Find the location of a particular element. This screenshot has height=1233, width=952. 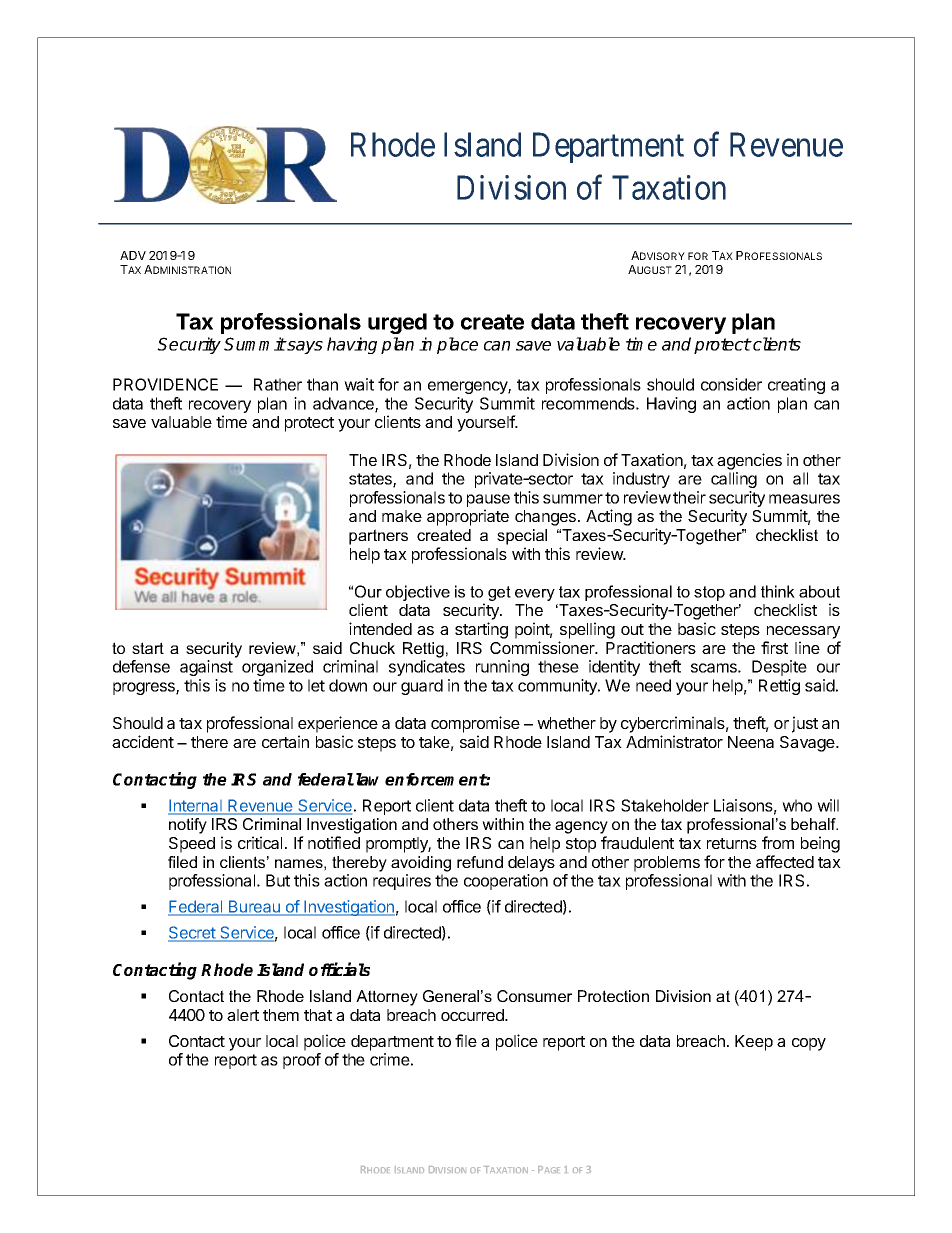

consider is located at coordinates (731, 384).
